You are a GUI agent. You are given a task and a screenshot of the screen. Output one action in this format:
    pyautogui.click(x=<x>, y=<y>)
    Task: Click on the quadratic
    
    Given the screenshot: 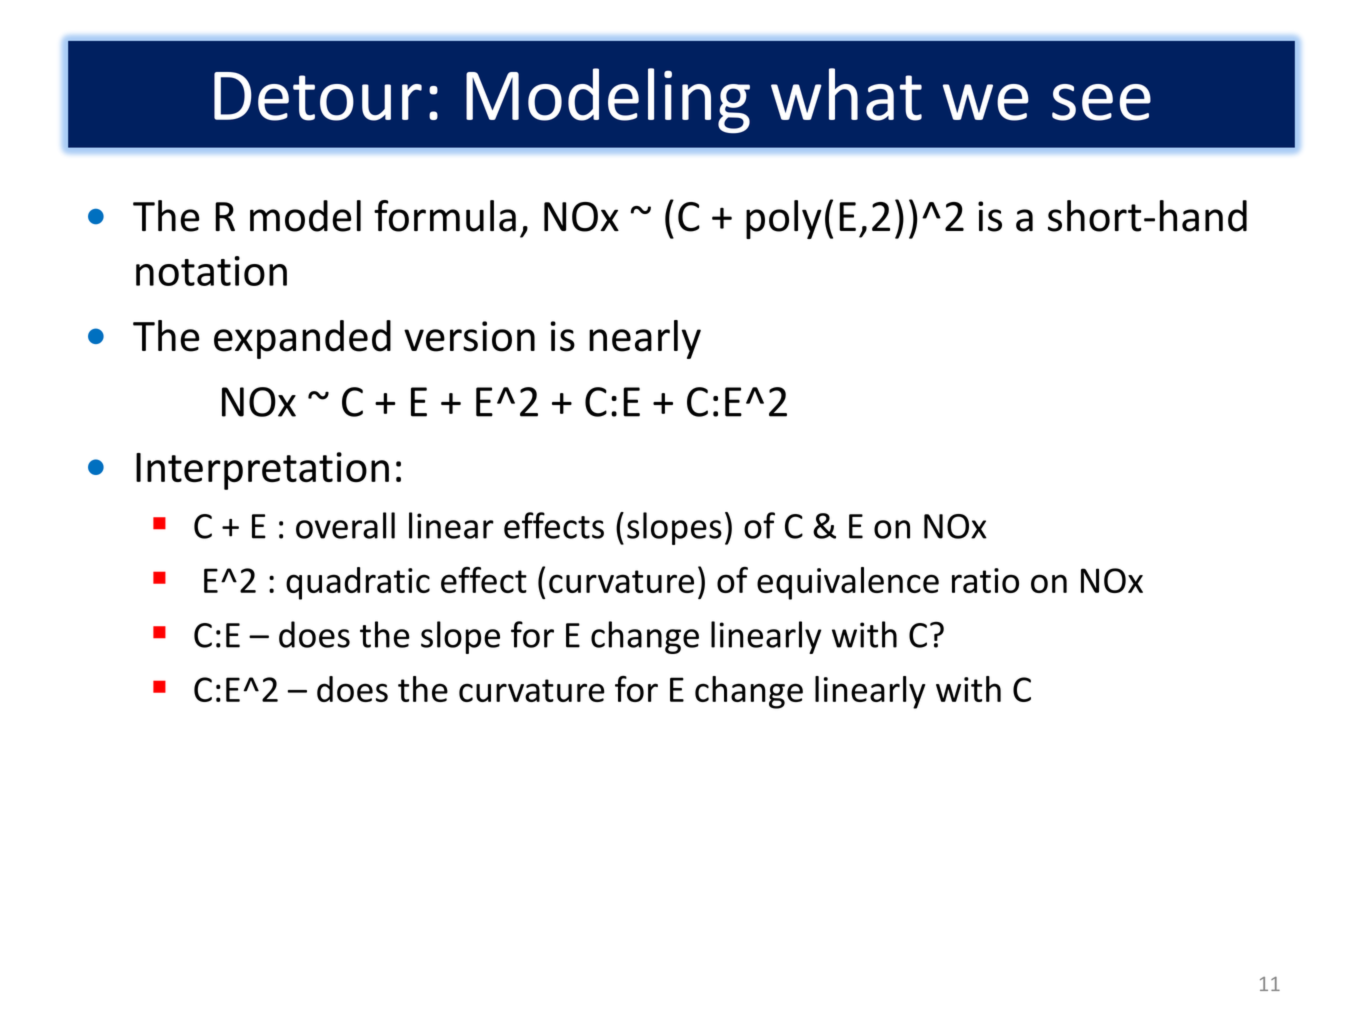 What is the action you would take?
    pyautogui.click(x=358, y=583)
